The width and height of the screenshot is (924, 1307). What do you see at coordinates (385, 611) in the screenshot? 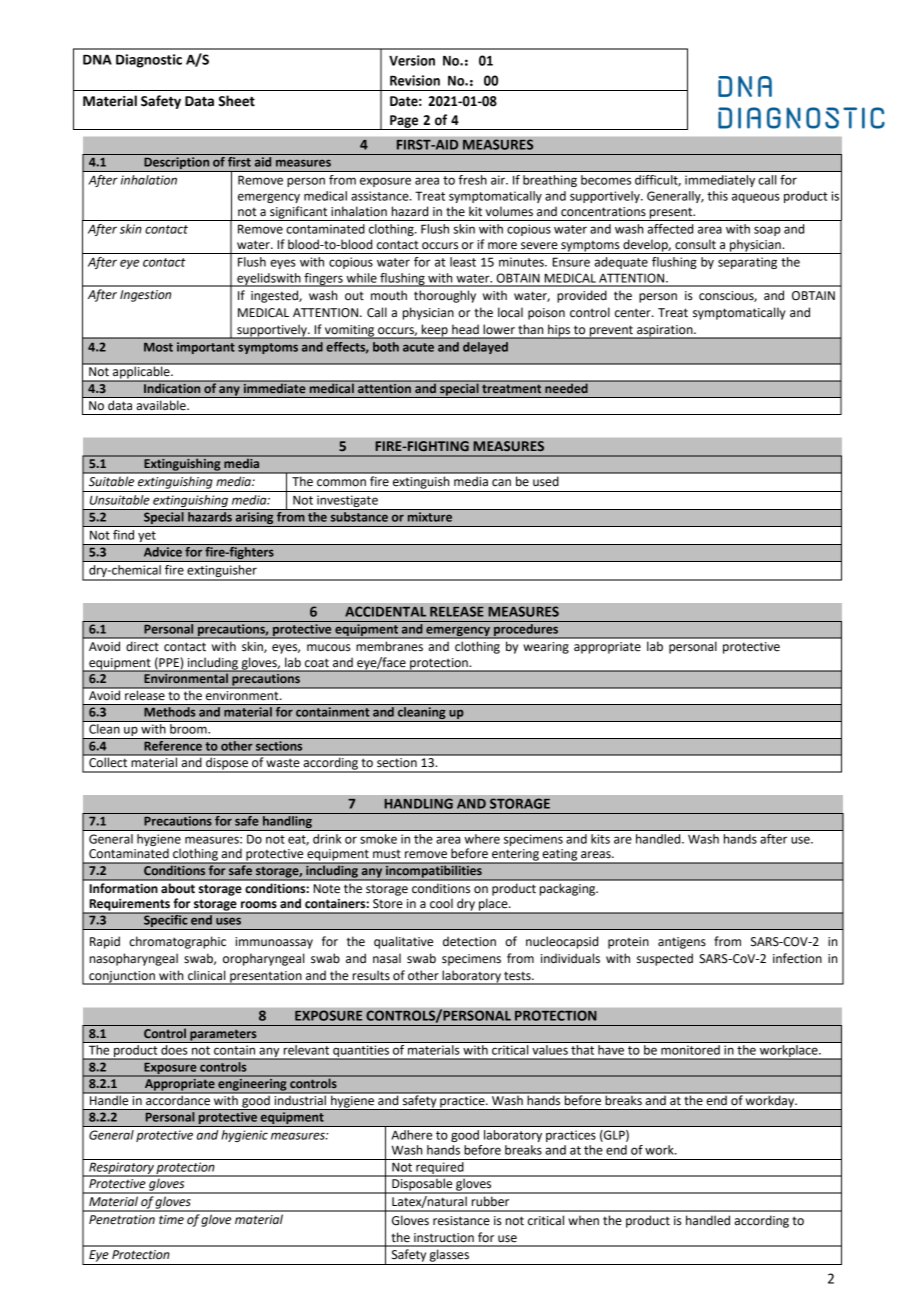
I see `ACCIDENTAL` at bounding box center [385, 611].
